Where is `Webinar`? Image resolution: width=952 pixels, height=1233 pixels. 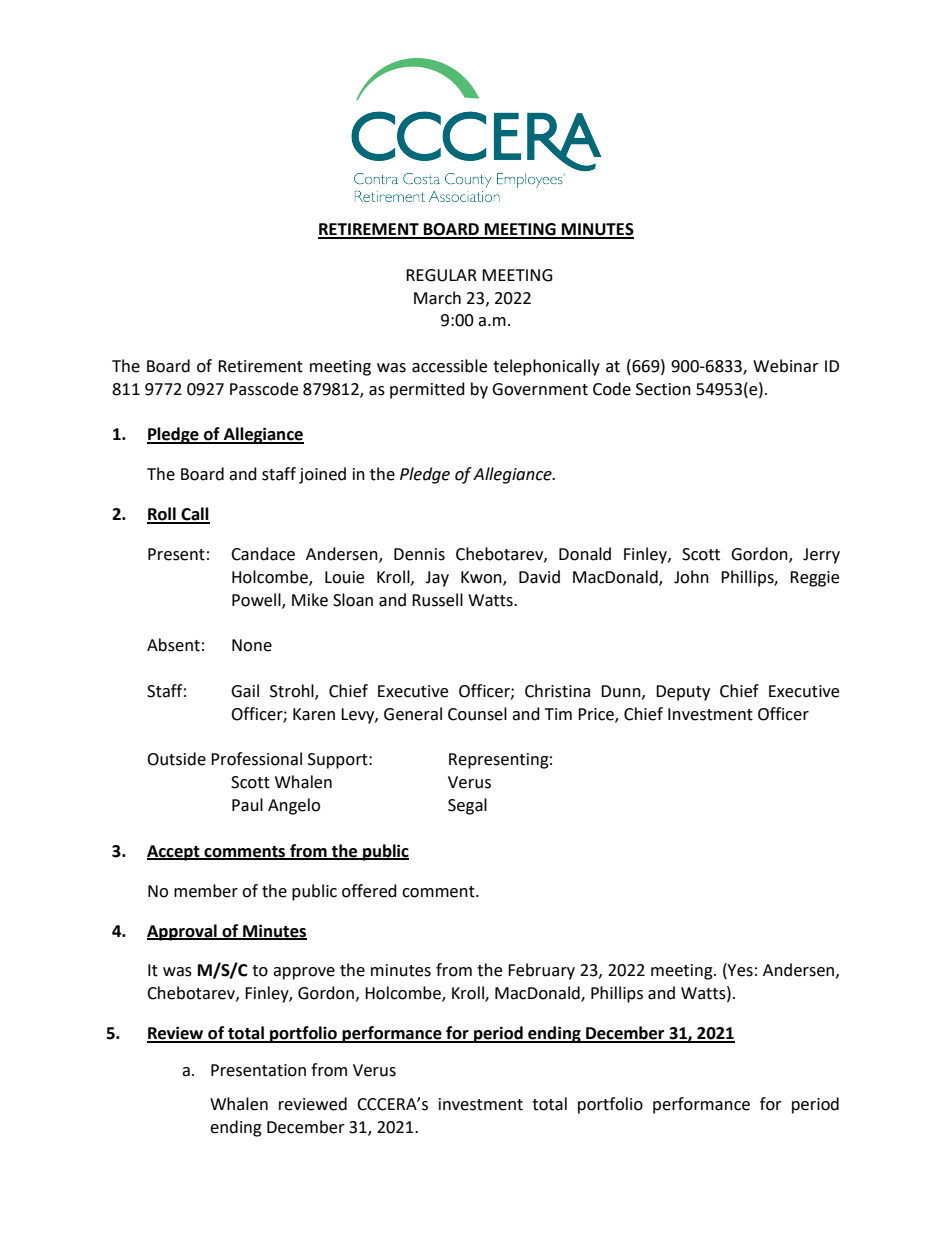
Webinar is located at coordinates (786, 366).
